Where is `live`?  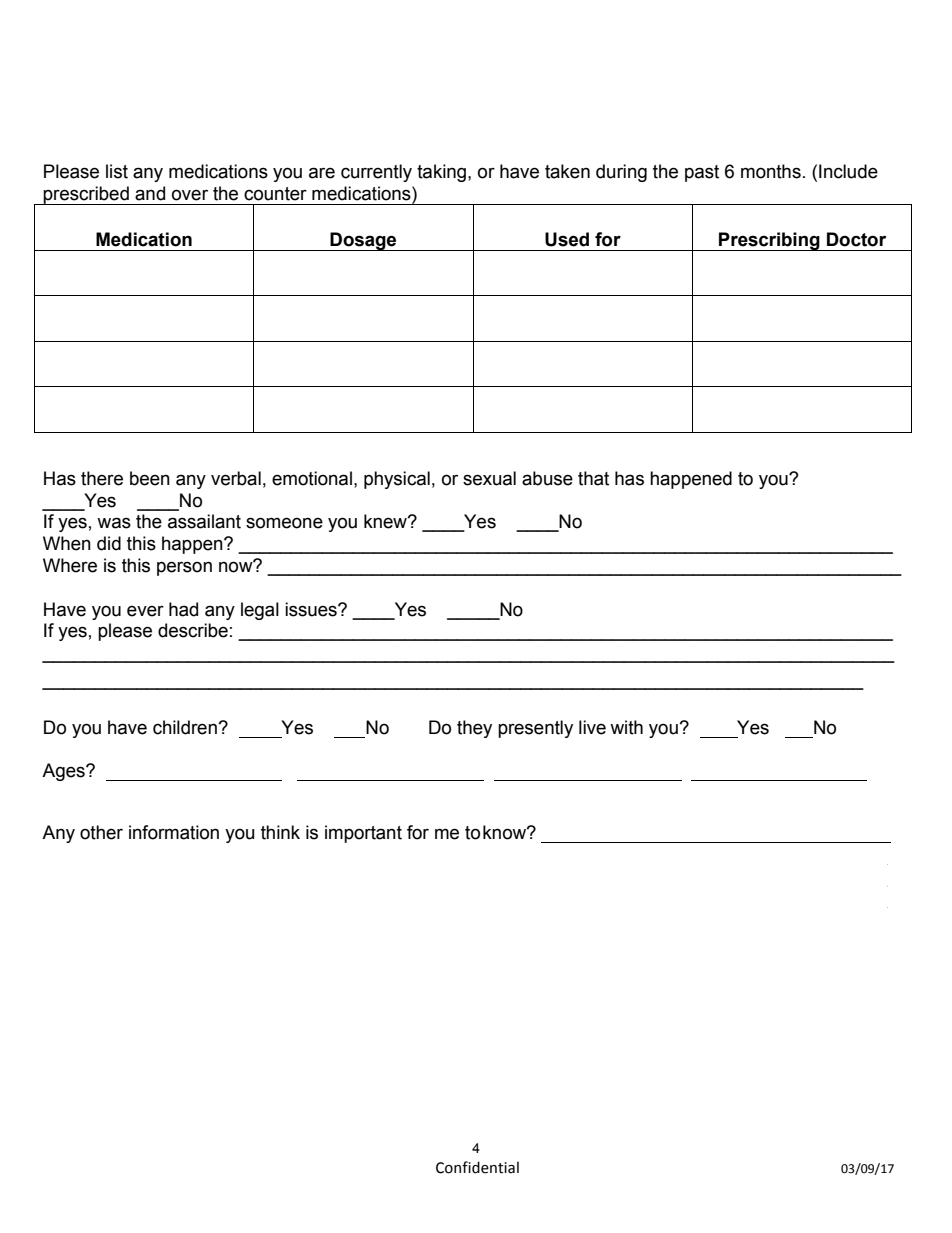 live is located at coordinates (592, 727).
